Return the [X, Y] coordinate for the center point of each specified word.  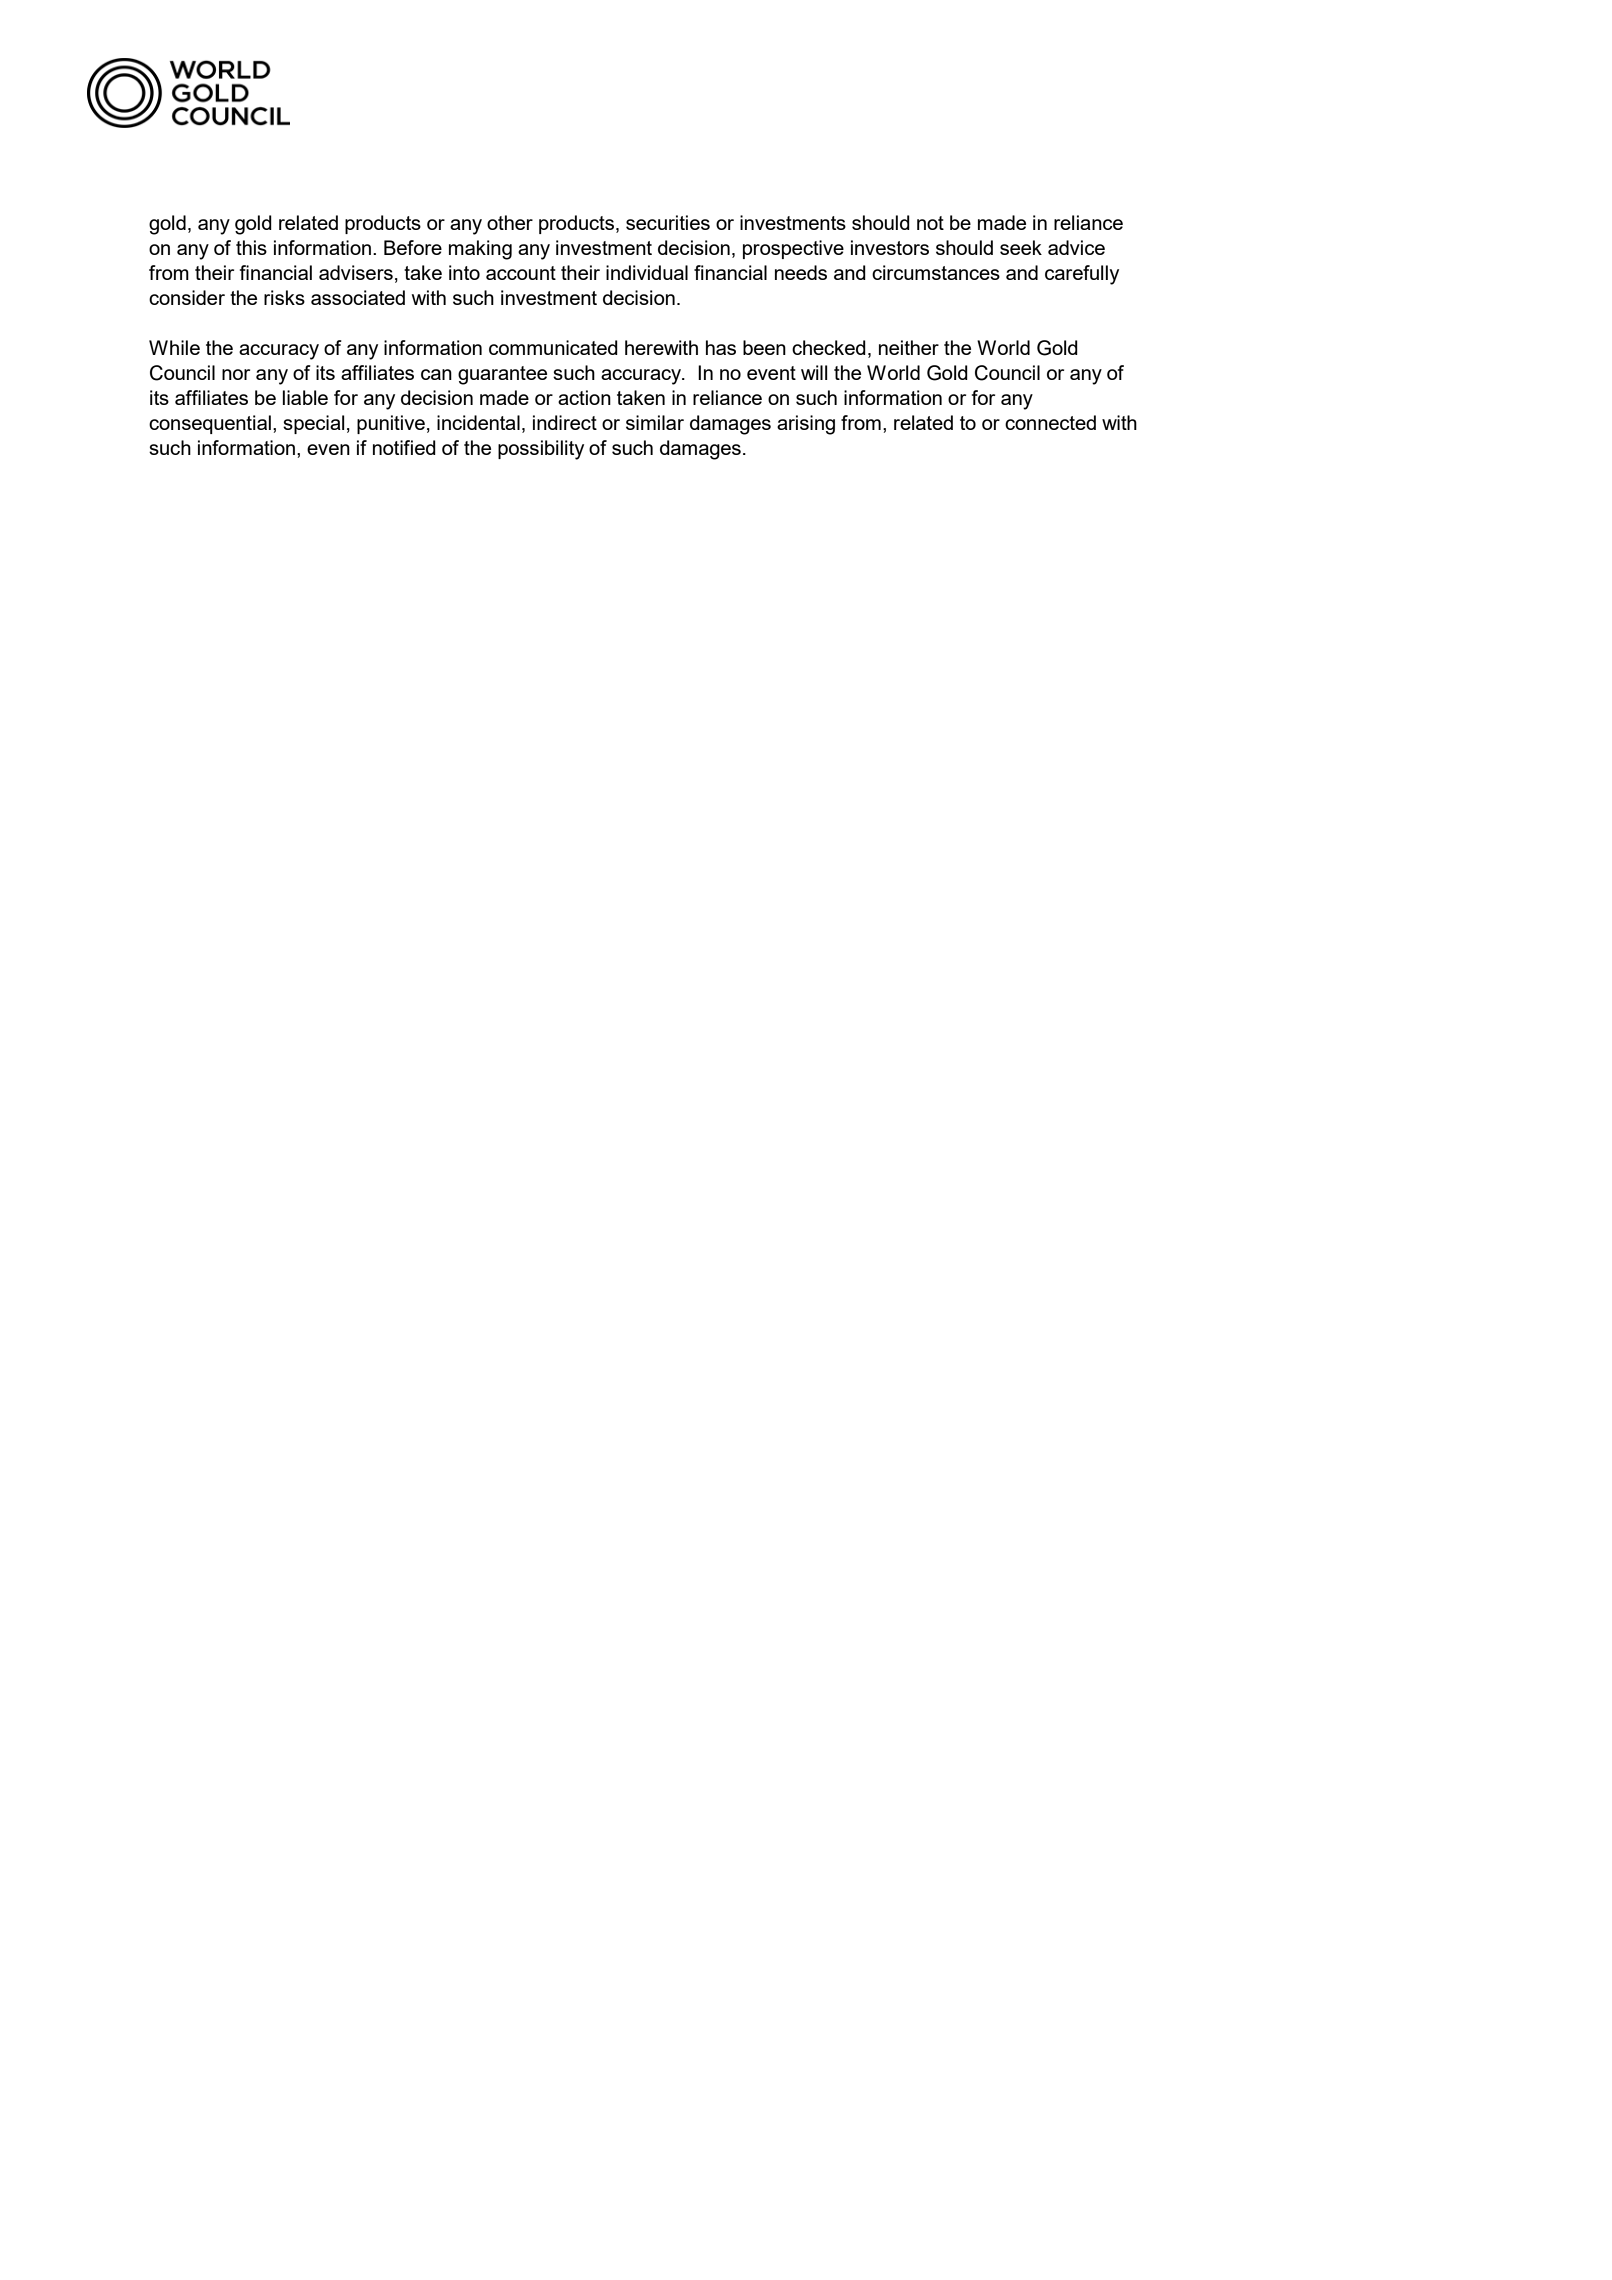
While [174, 347]
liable [305, 397]
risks [284, 297]
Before [413, 247]
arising [806, 425]
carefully [1082, 275]
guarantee [502, 375]
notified [404, 447]
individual [647, 272]
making [480, 250]
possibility [541, 450]
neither [909, 347]
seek [1021, 247]
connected [1050, 422]
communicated [553, 347]
